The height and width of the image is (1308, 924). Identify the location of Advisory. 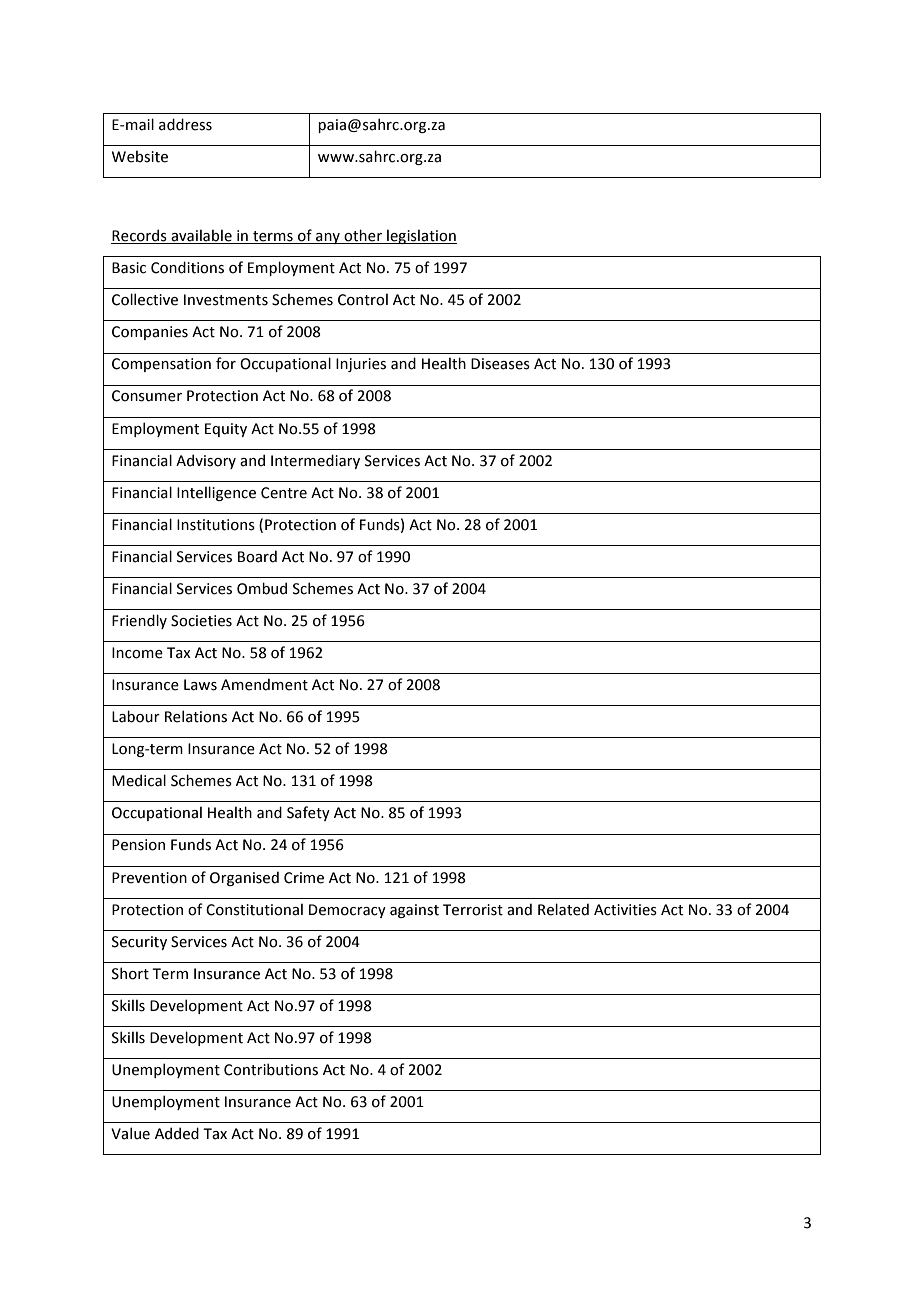
(206, 461).
